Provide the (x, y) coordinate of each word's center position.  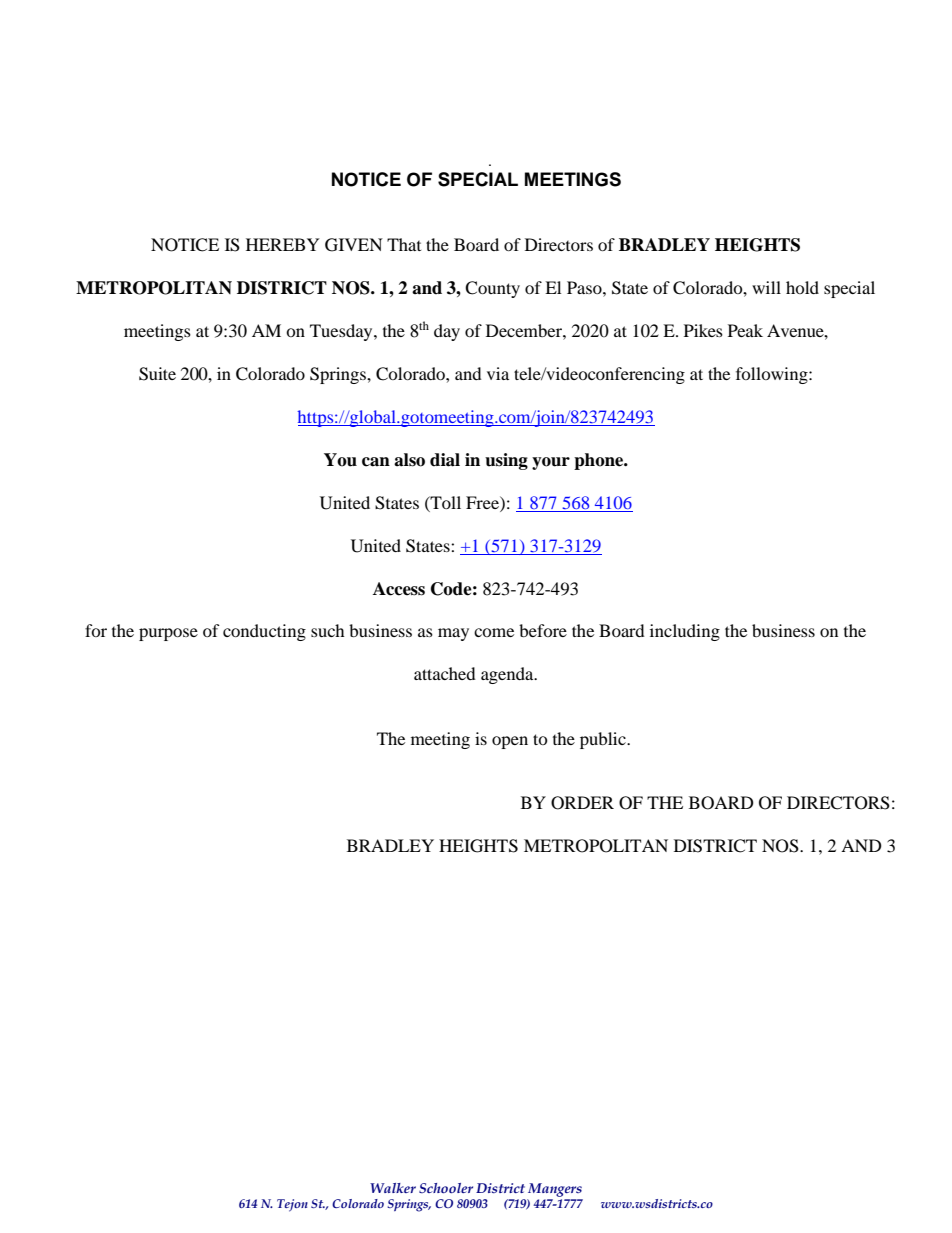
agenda (508, 675)
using (506, 461)
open (510, 742)
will (766, 287)
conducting (264, 632)
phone (600, 461)
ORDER (582, 803)
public (604, 740)
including (685, 632)
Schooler (446, 1188)
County (492, 289)
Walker (393, 1188)
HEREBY (283, 244)
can (376, 462)
